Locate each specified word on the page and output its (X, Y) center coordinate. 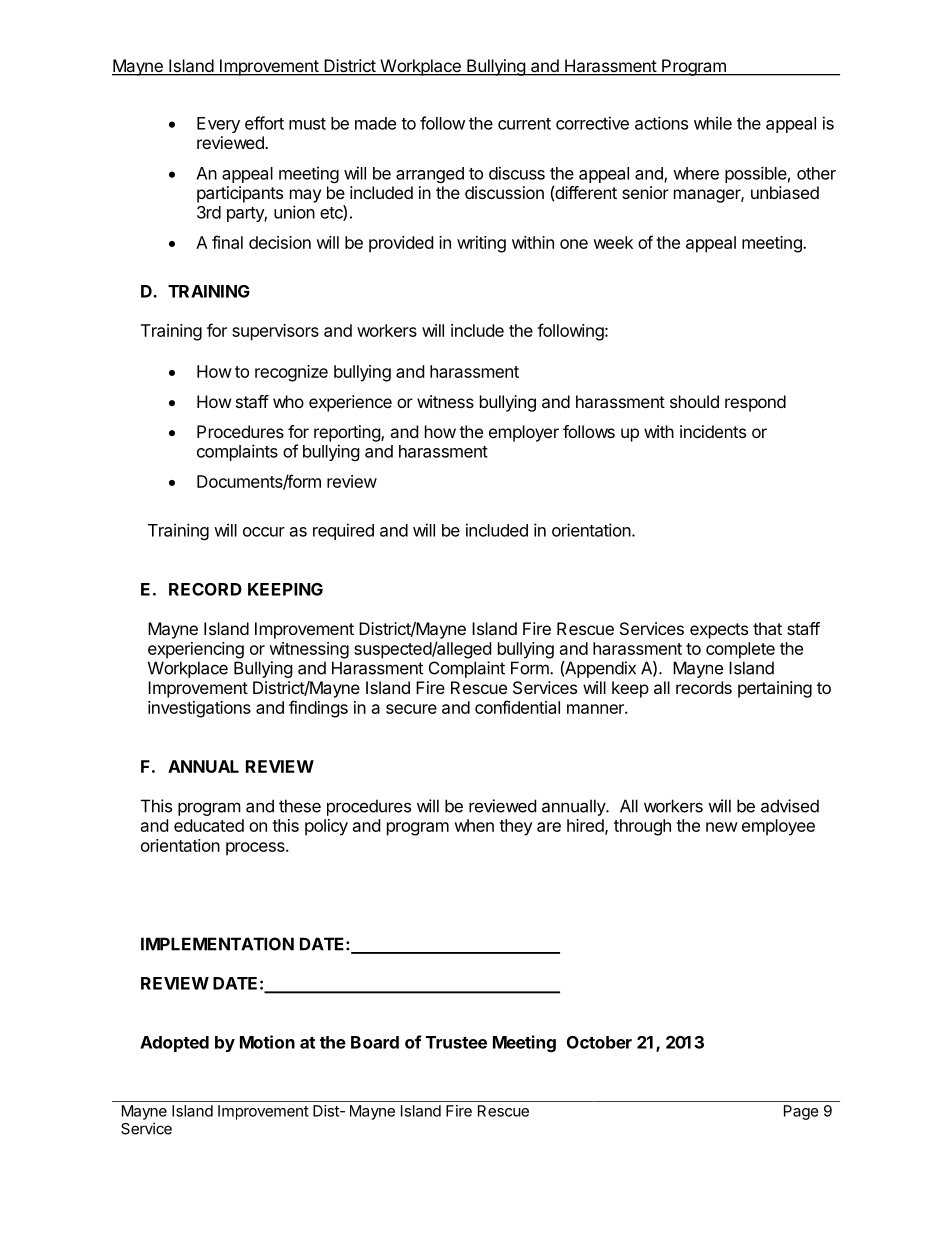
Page (801, 1112)
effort (264, 123)
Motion (267, 1042)
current (524, 124)
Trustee (456, 1042)
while (713, 123)
